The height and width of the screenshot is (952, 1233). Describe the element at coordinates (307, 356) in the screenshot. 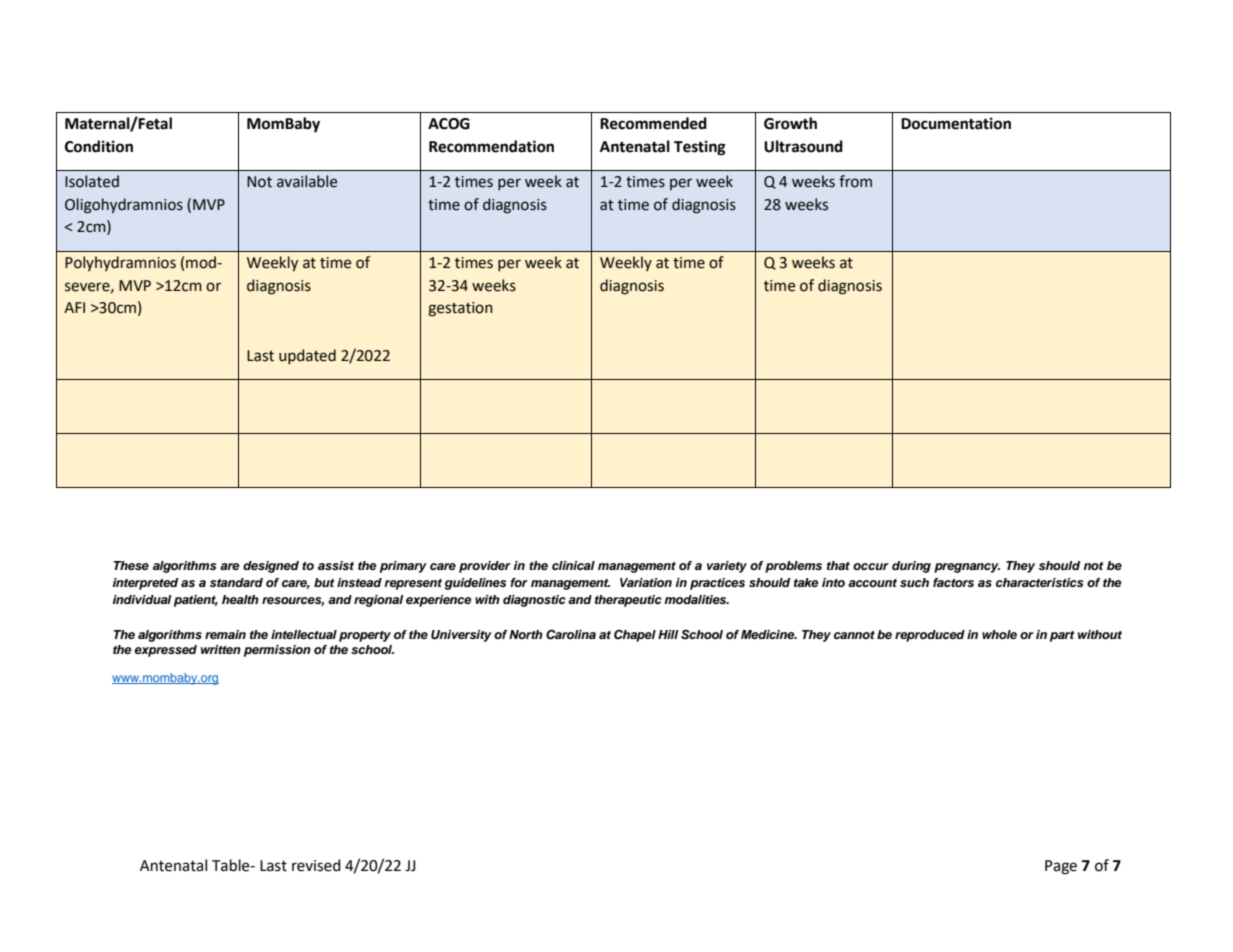

I see `updated` at that location.
